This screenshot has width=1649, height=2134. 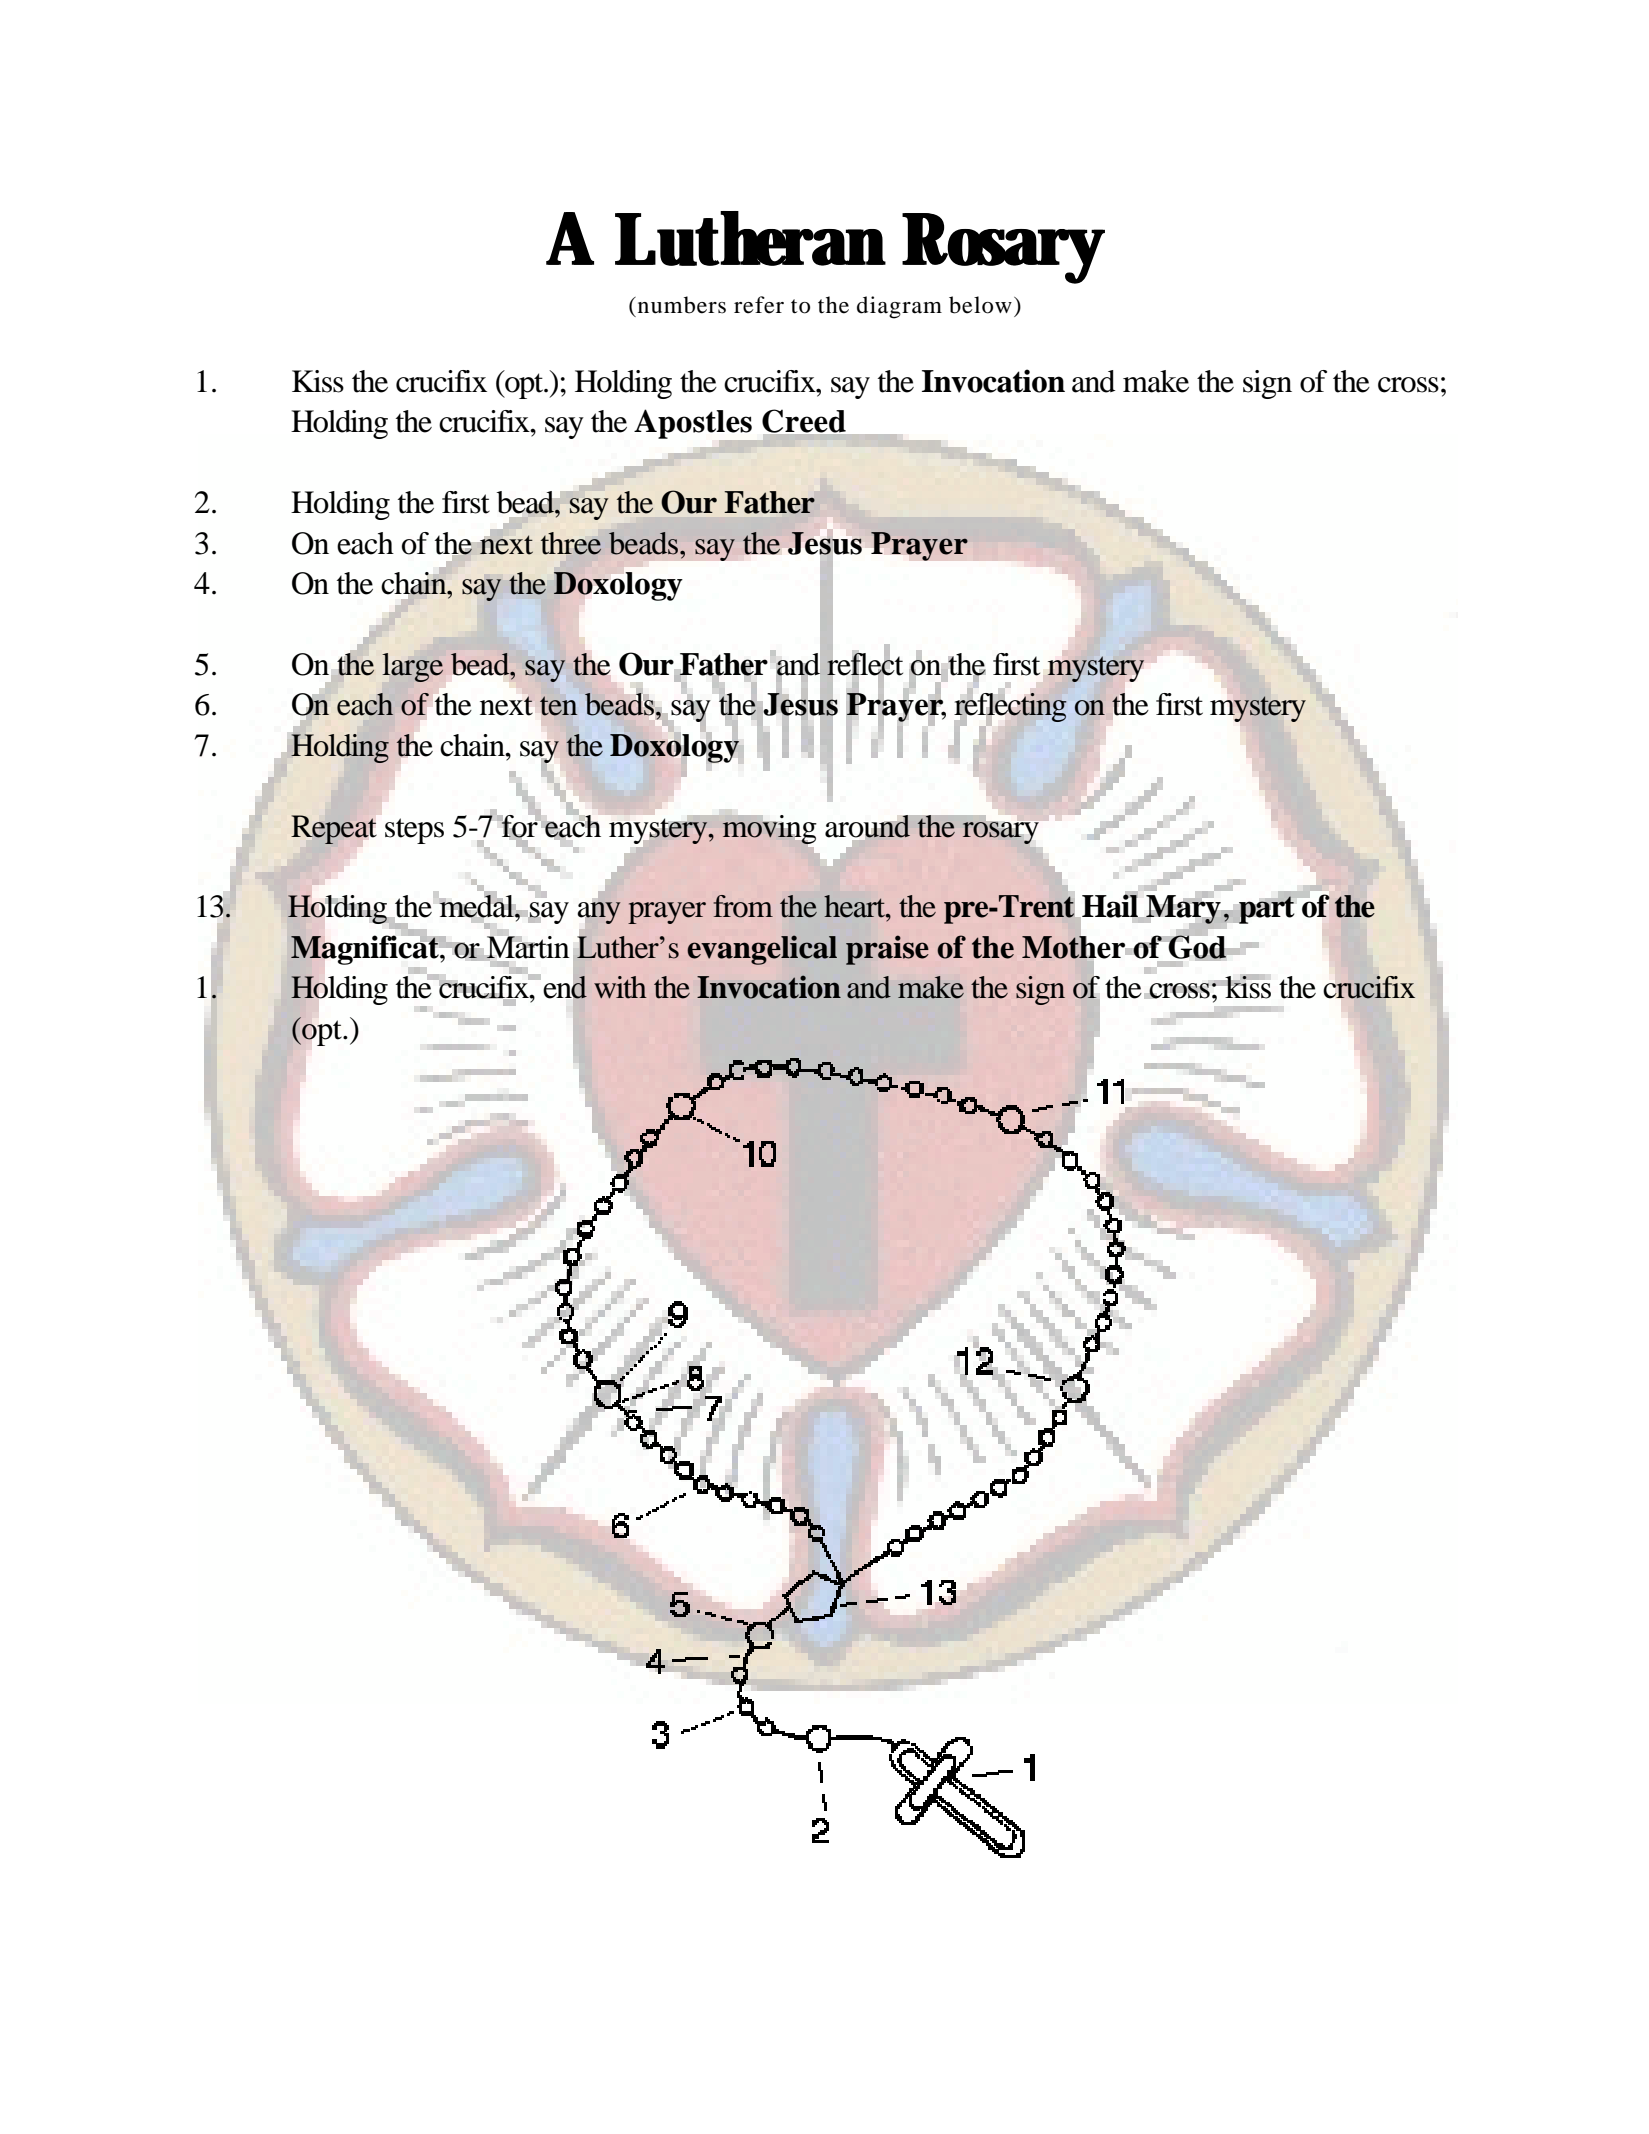 What do you see at coordinates (413, 667) in the screenshot?
I see `large` at bounding box center [413, 667].
